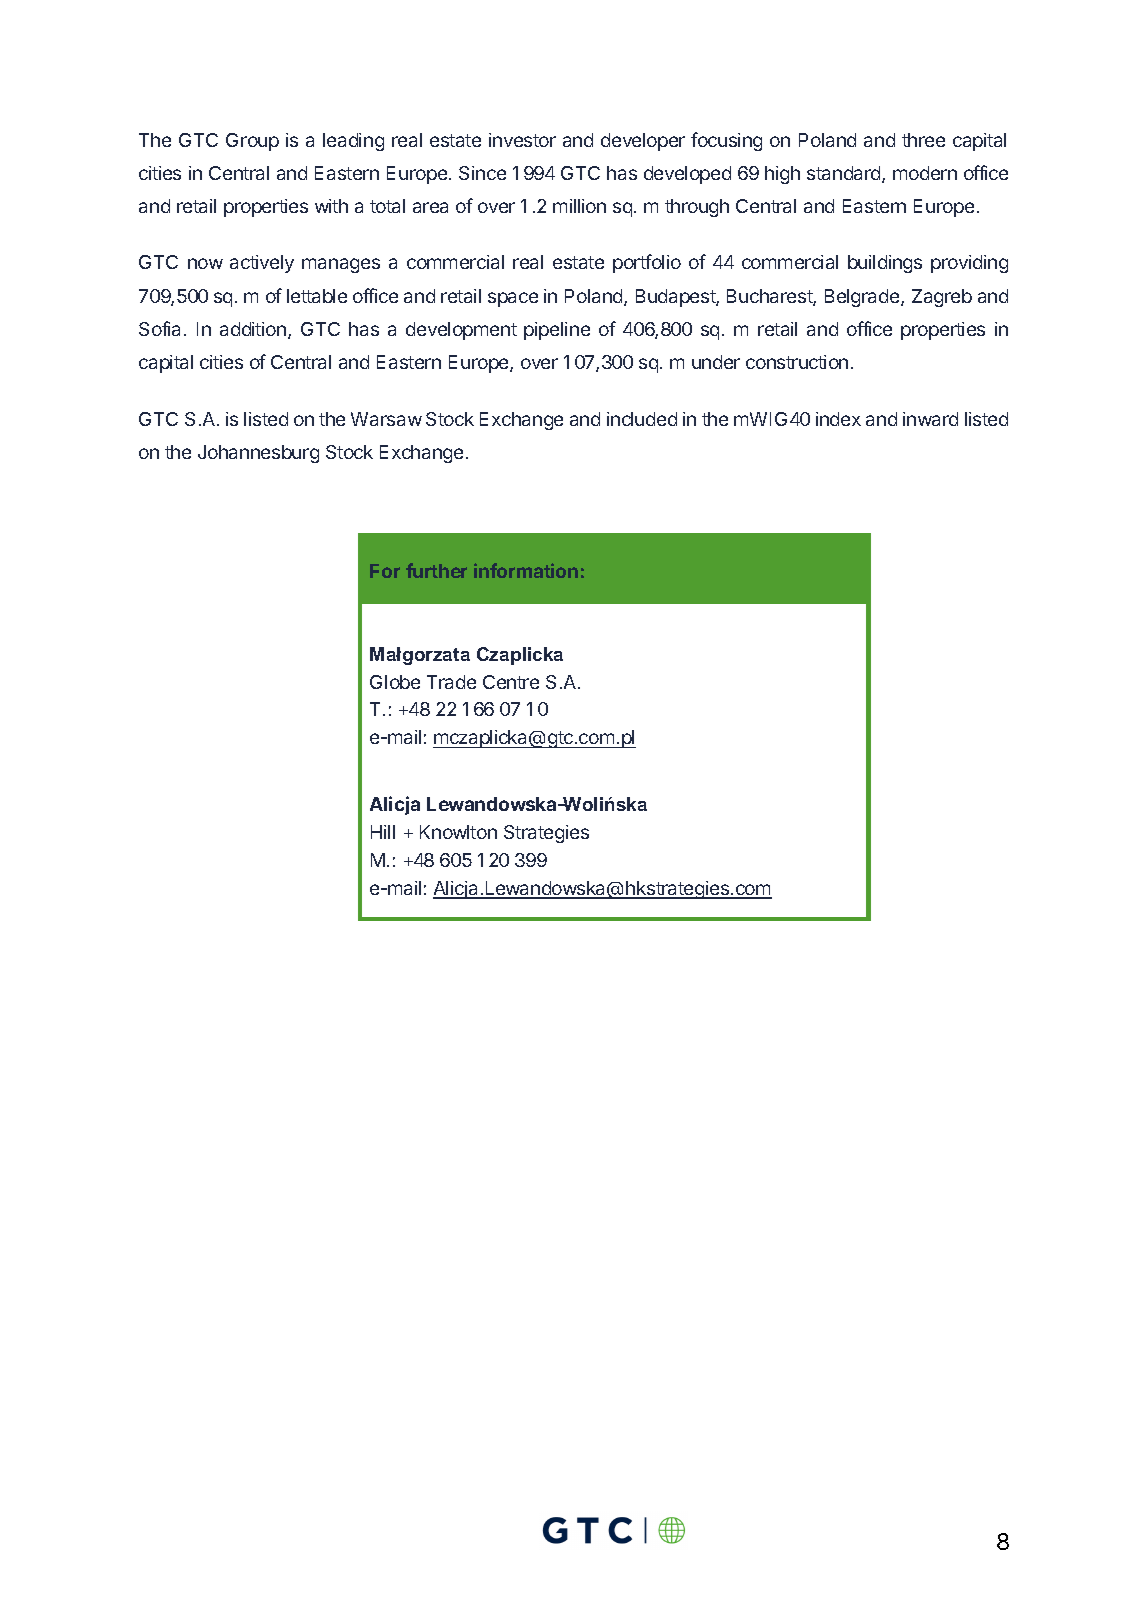  I want to click on pipeline, so click(557, 331).
